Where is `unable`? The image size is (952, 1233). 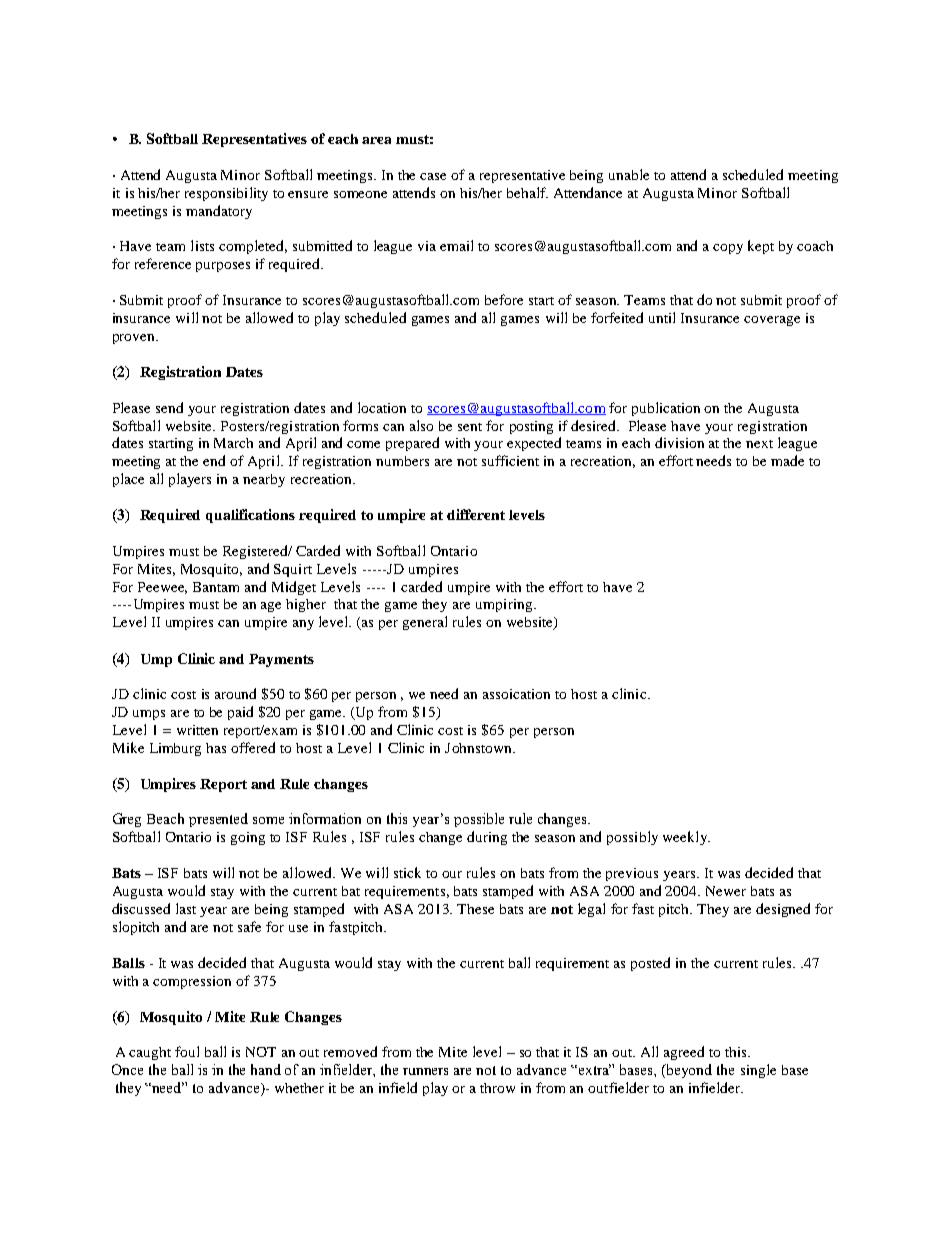 unable is located at coordinates (629, 174).
